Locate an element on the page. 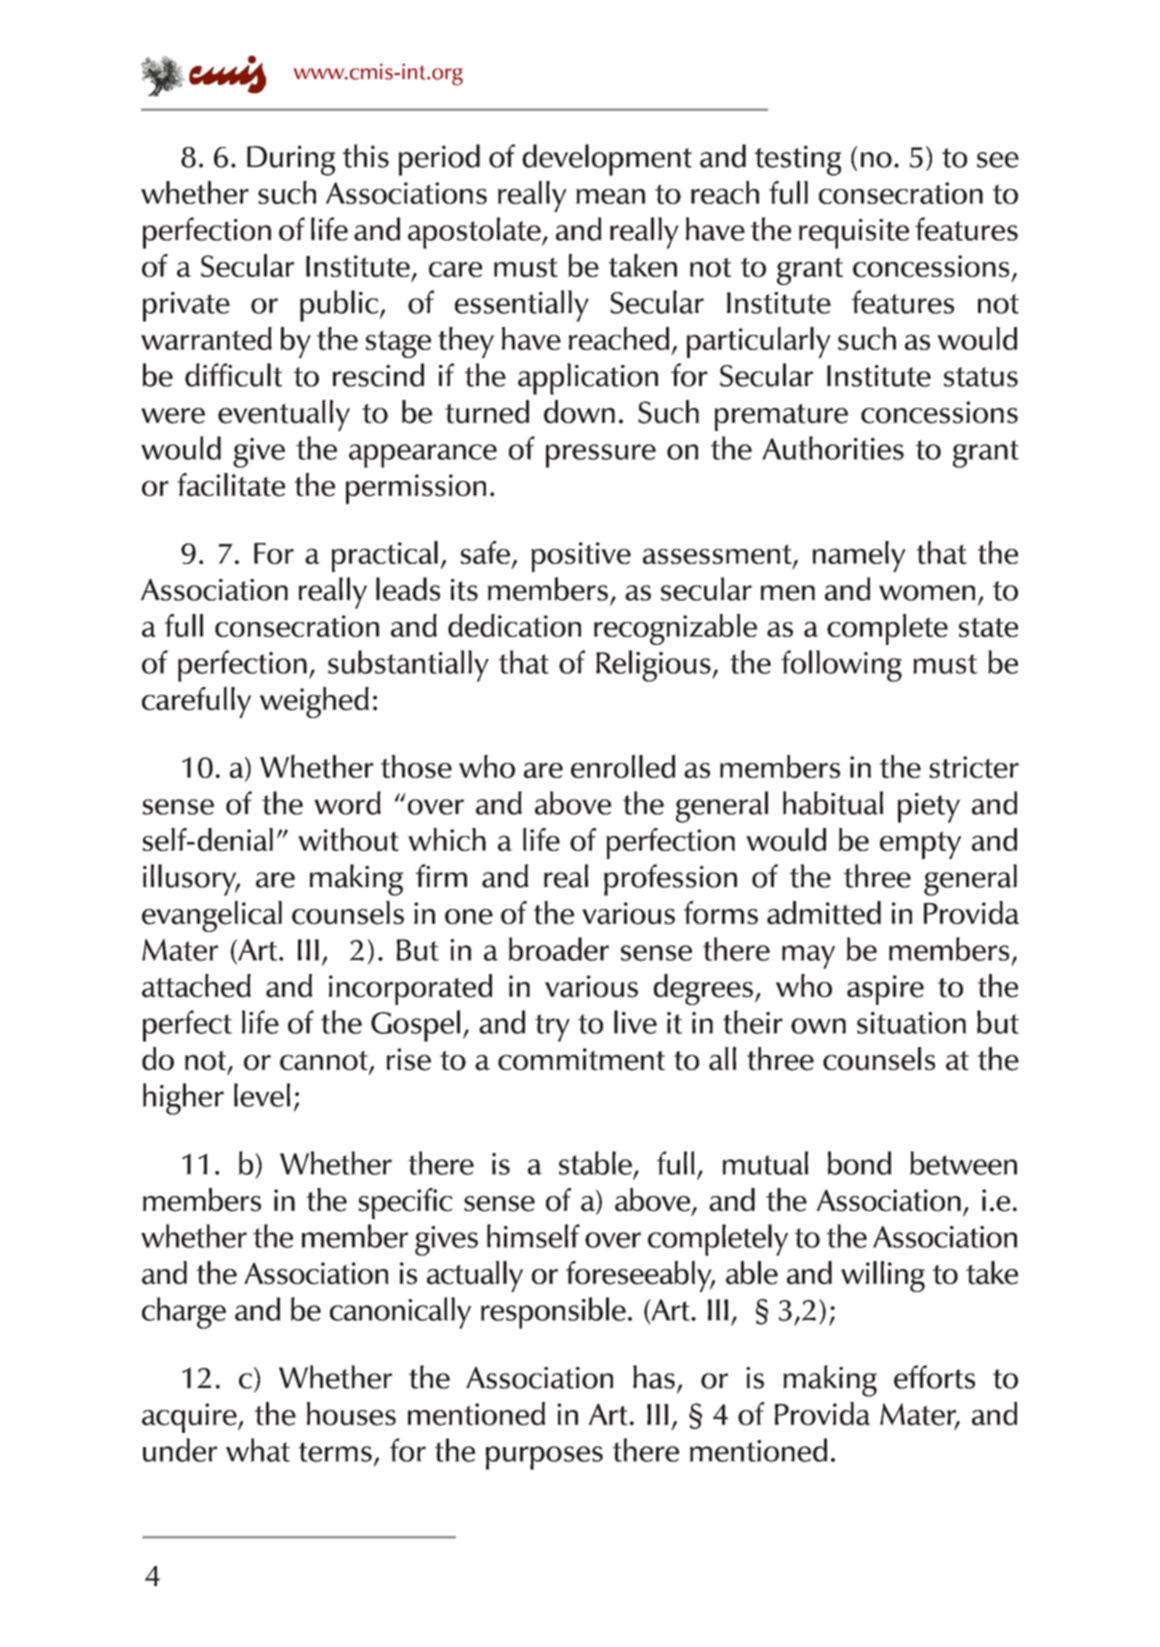 This image has height=1647, width=1160. mean is located at coordinates (610, 196).
